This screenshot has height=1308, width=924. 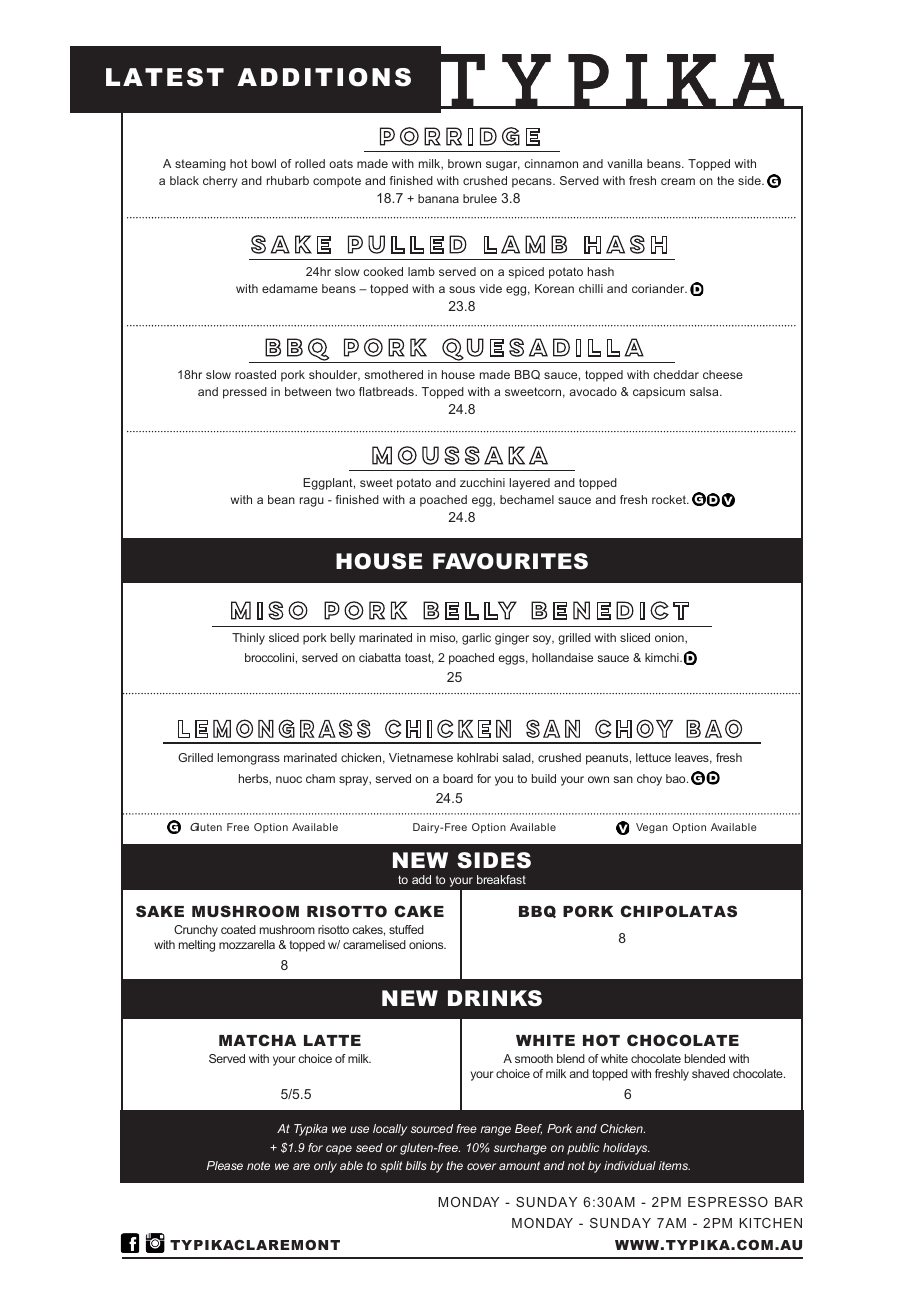 What do you see at coordinates (248, 639) in the screenshot?
I see `Thinly` at bounding box center [248, 639].
